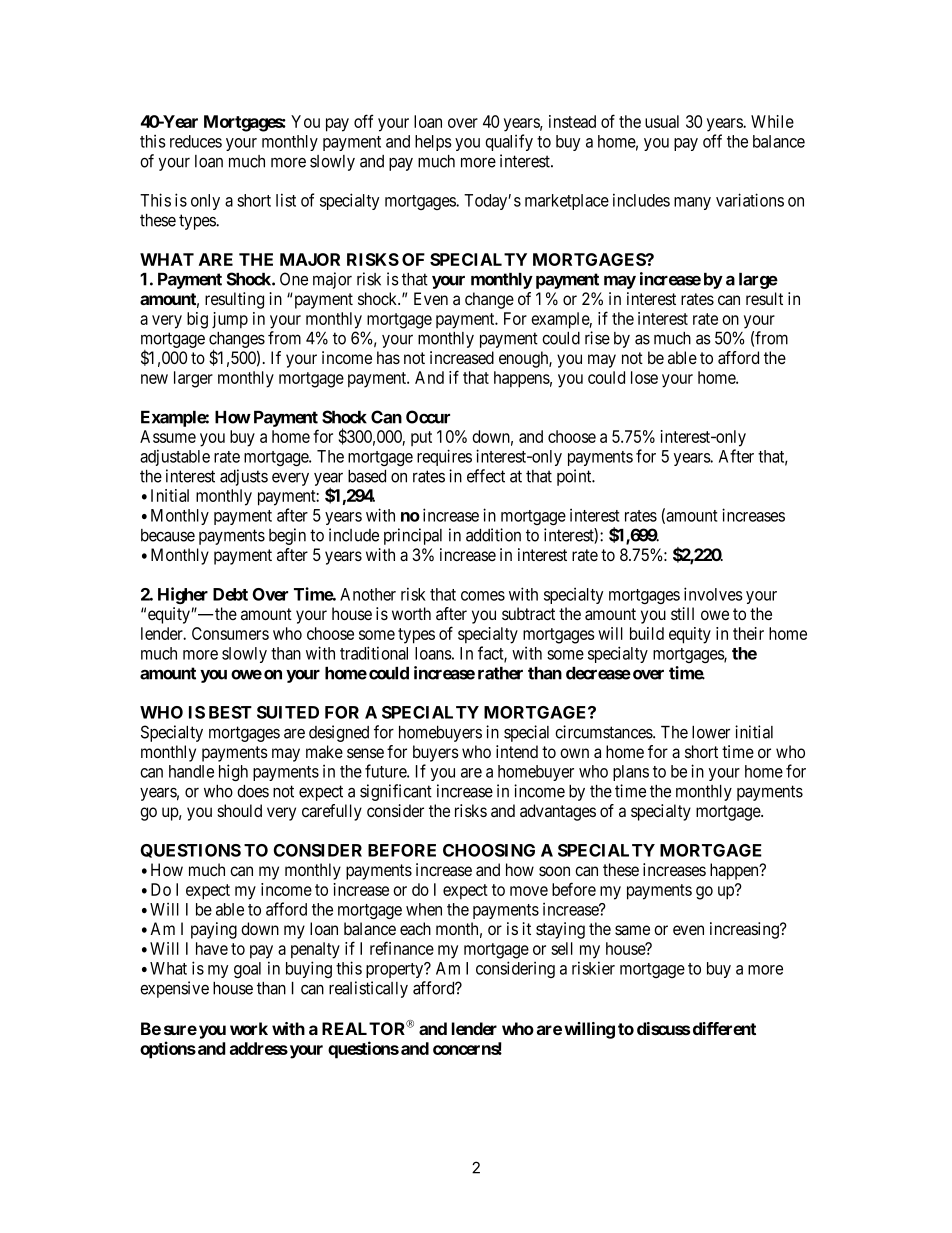  What do you see at coordinates (196, 141) in the screenshot?
I see `reduces` at bounding box center [196, 141].
